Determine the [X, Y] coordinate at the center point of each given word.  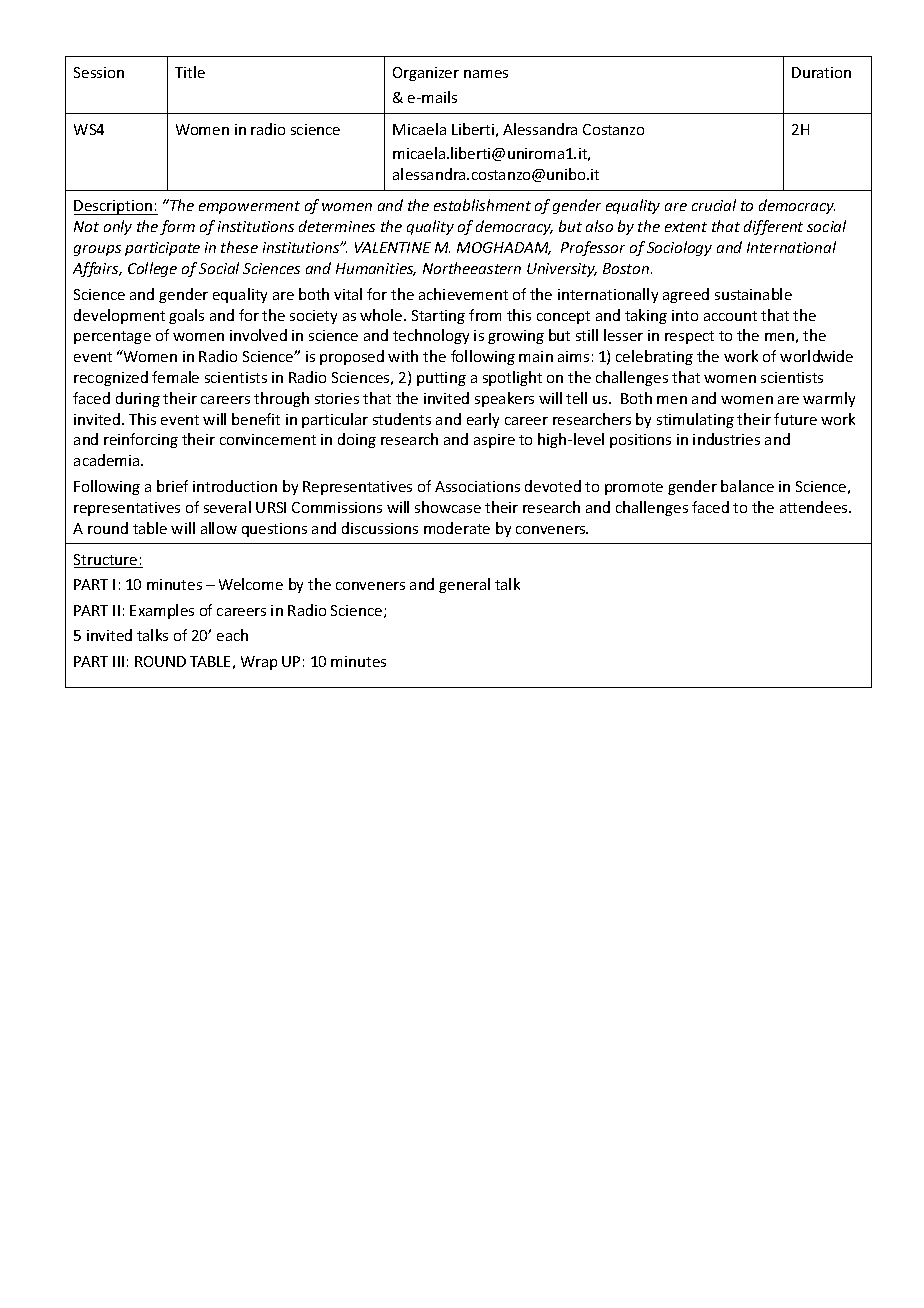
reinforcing [141, 440]
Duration [821, 72]
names [486, 74]
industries [726, 439]
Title [190, 72]
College [152, 269]
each [232, 635]
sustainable [753, 294]
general [464, 585]
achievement [463, 294]
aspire [494, 441]
